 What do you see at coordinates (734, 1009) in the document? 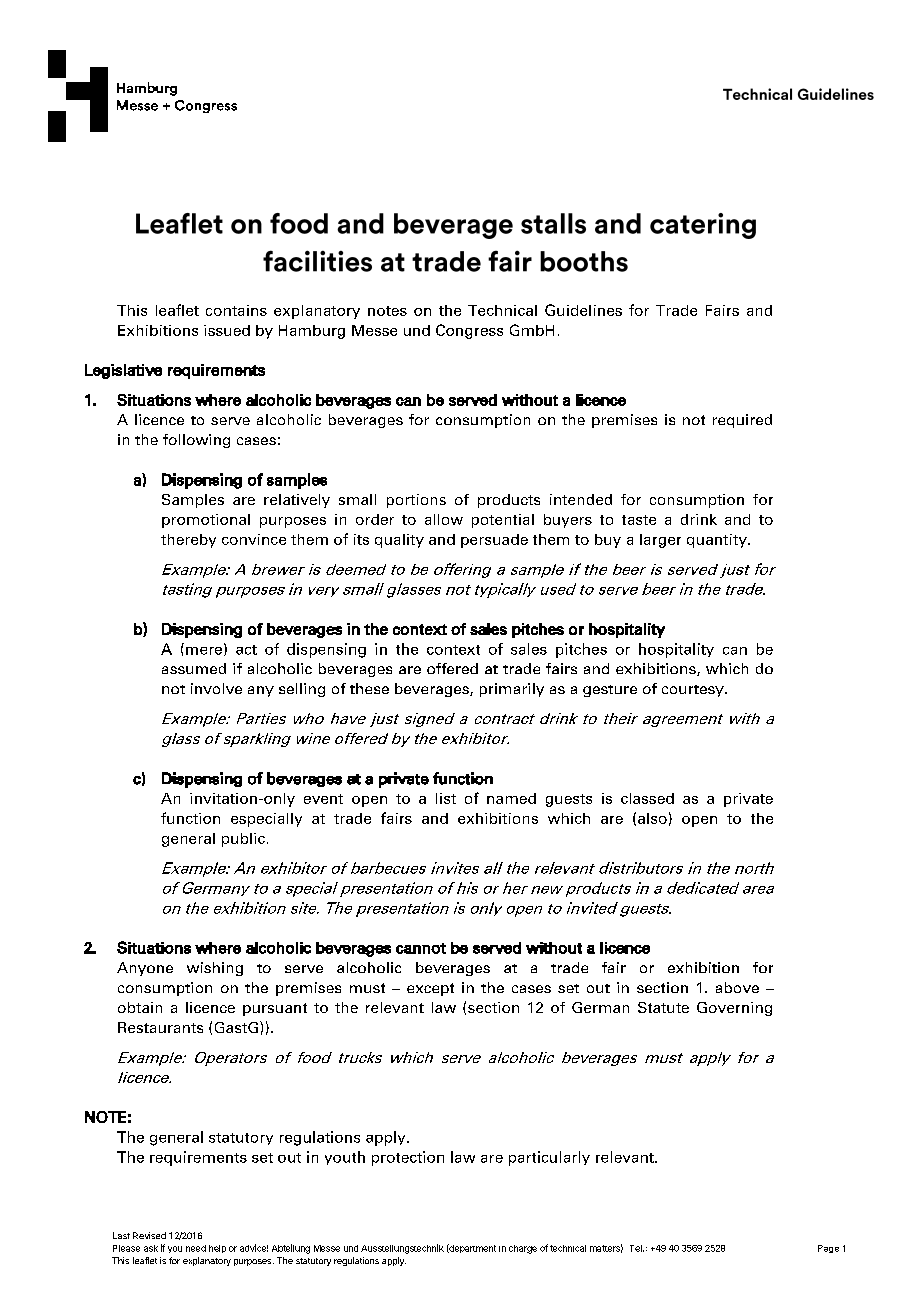
I see `Governing` at bounding box center [734, 1009].
